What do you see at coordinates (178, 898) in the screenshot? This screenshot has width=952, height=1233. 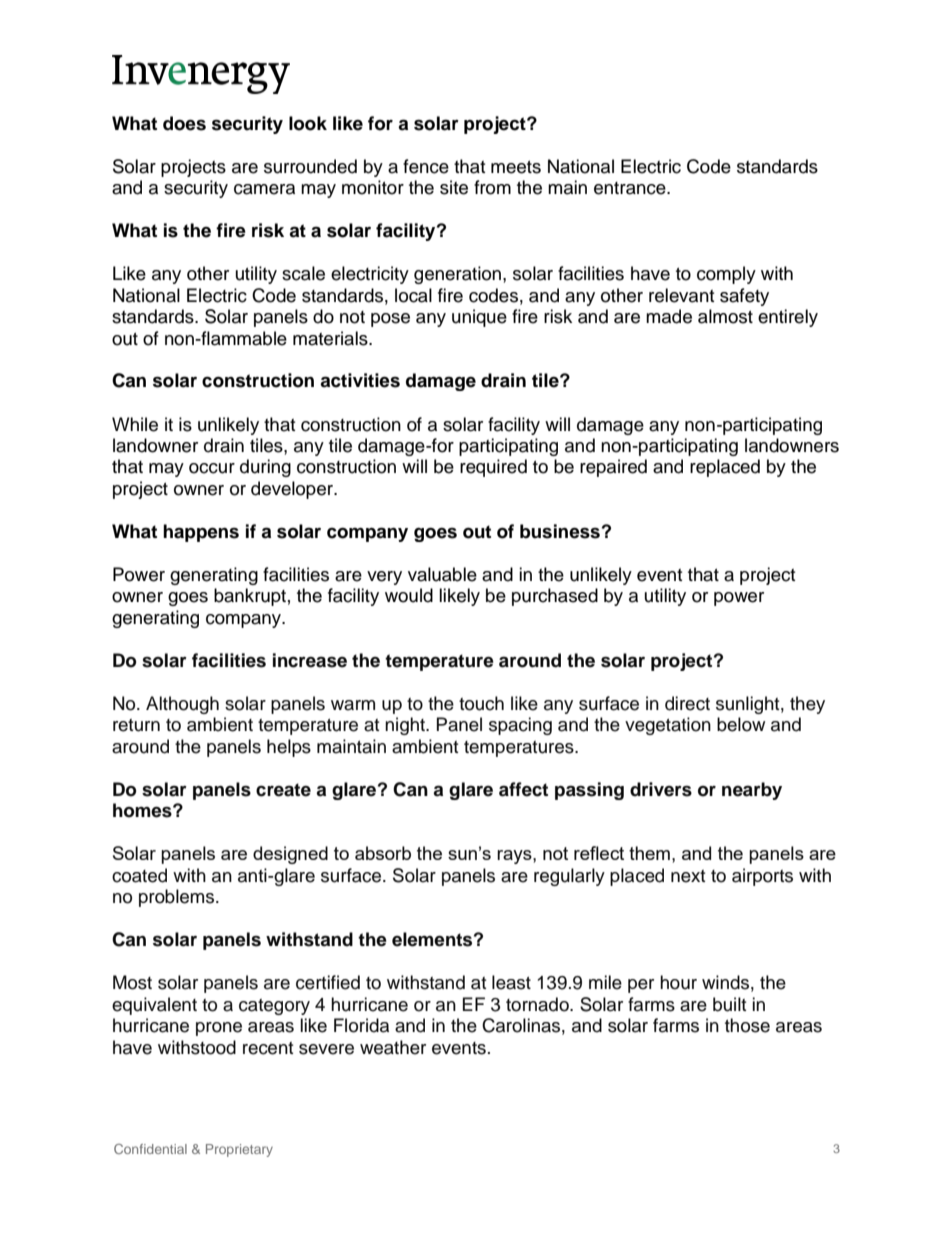 I see `problems` at bounding box center [178, 898].
